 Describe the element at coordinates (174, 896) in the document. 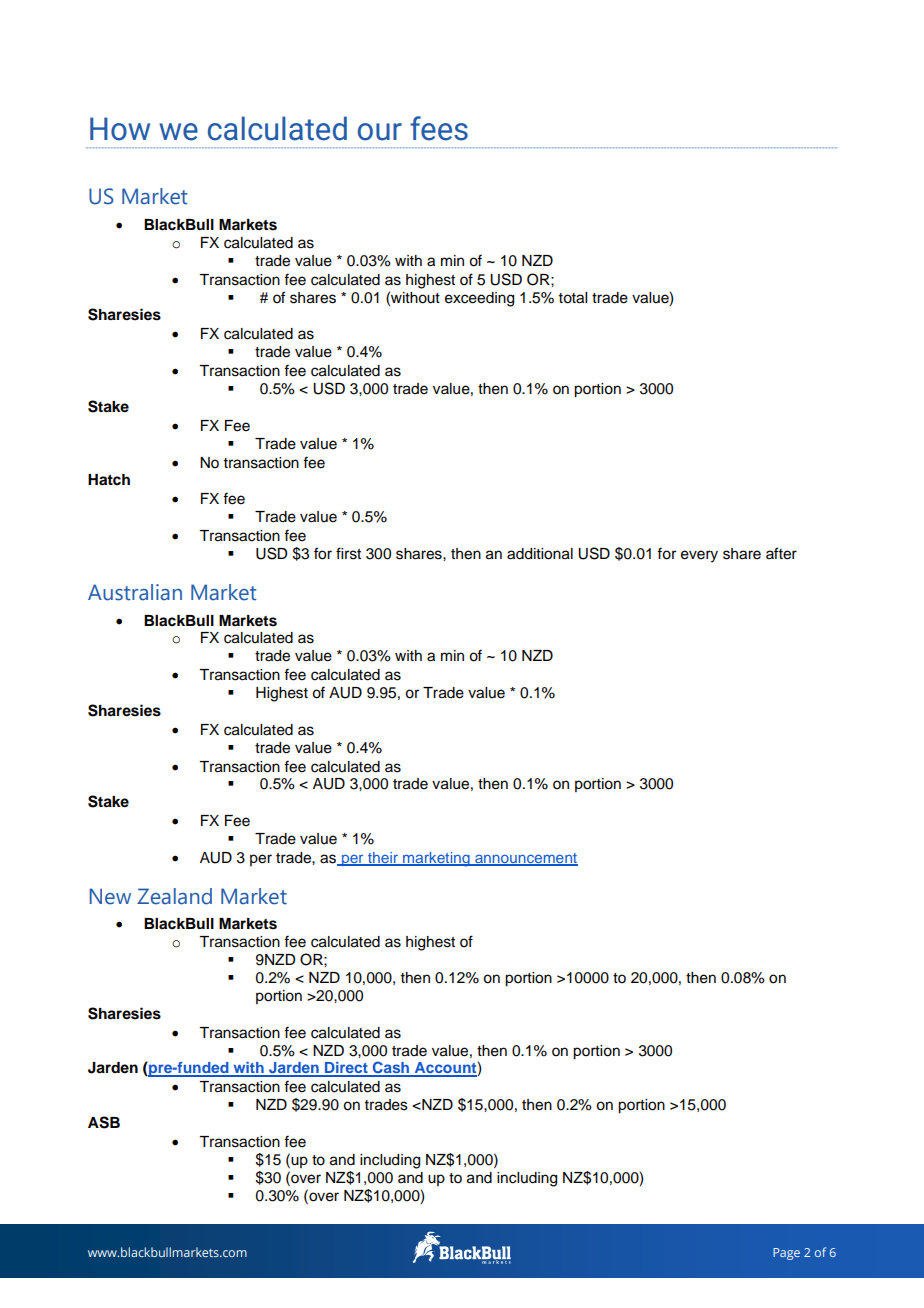

I see `Zealand` at that location.
